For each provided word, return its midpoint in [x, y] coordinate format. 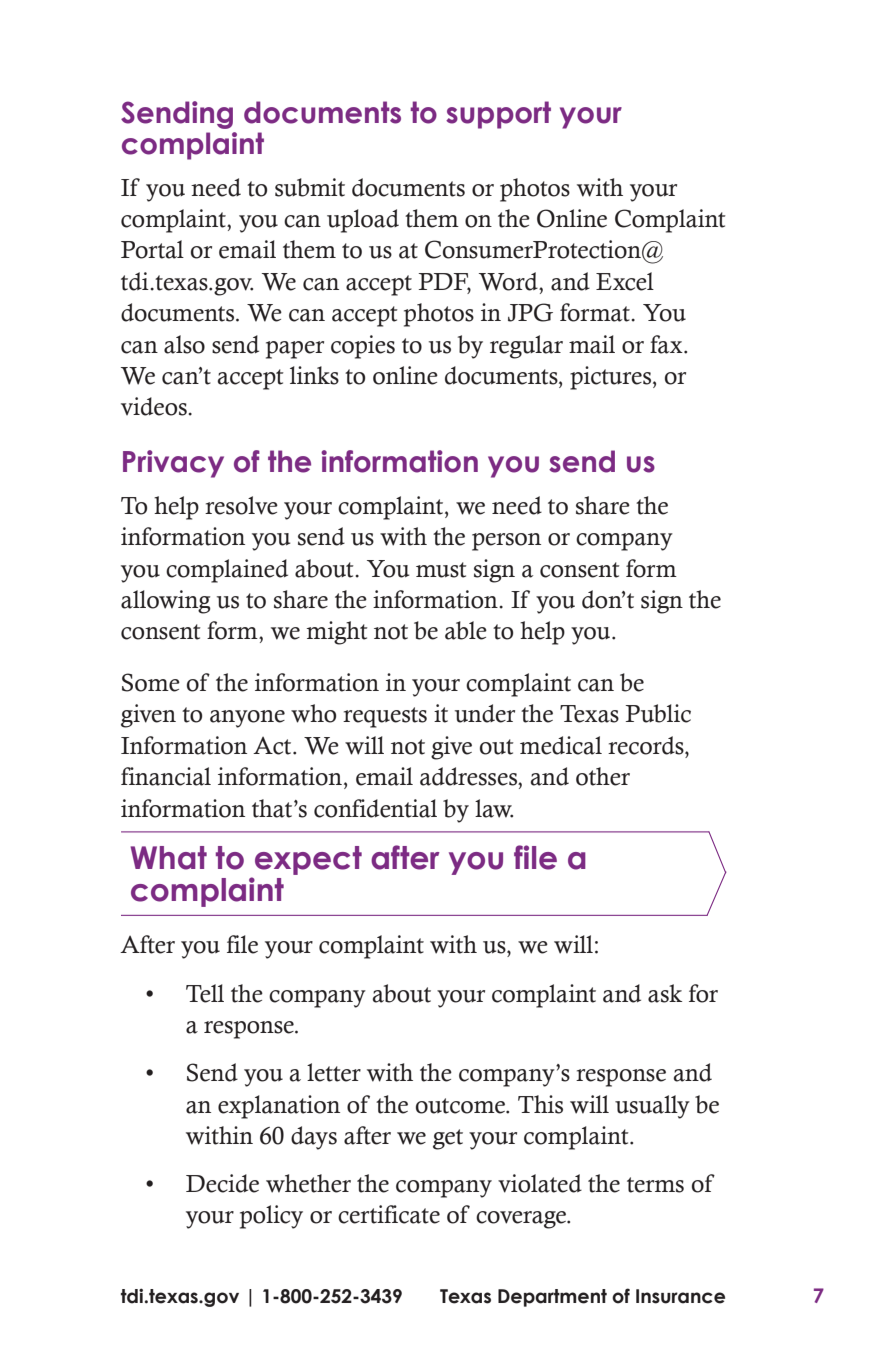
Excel [625, 281]
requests [385, 717]
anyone [247, 719]
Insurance [680, 1296]
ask [665, 993]
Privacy [173, 464]
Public [658, 713]
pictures [612, 378]
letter [334, 1072]
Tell [205, 993]
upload [363, 221]
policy [271, 1217]
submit [310, 187]
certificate [389, 1214]
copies [363, 347]
